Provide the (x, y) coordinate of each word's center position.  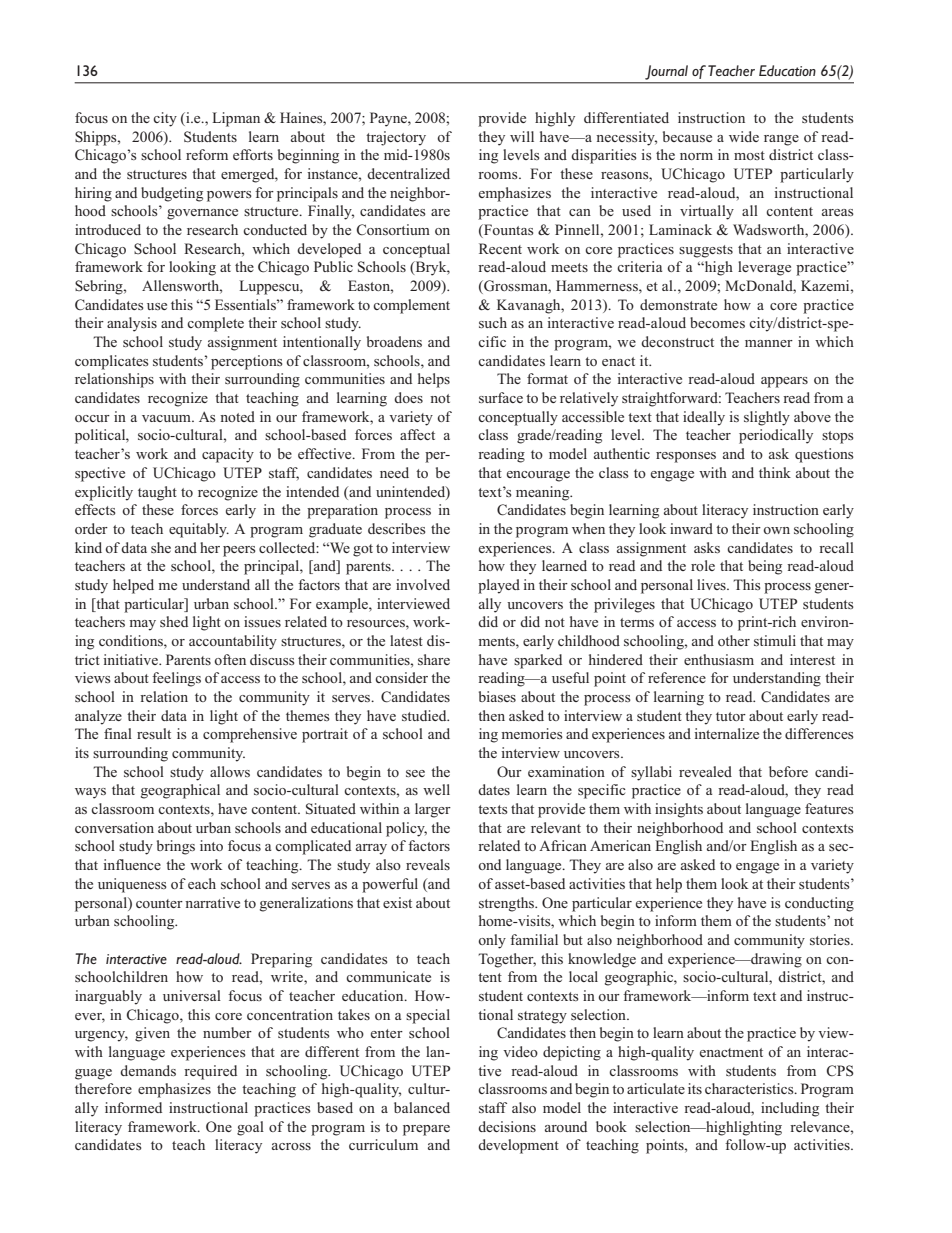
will (522, 136)
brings (176, 847)
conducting (819, 904)
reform (207, 154)
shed (174, 621)
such (493, 322)
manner (769, 343)
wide (744, 136)
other (734, 640)
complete (215, 324)
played (499, 586)
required (210, 1072)
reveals (428, 864)
